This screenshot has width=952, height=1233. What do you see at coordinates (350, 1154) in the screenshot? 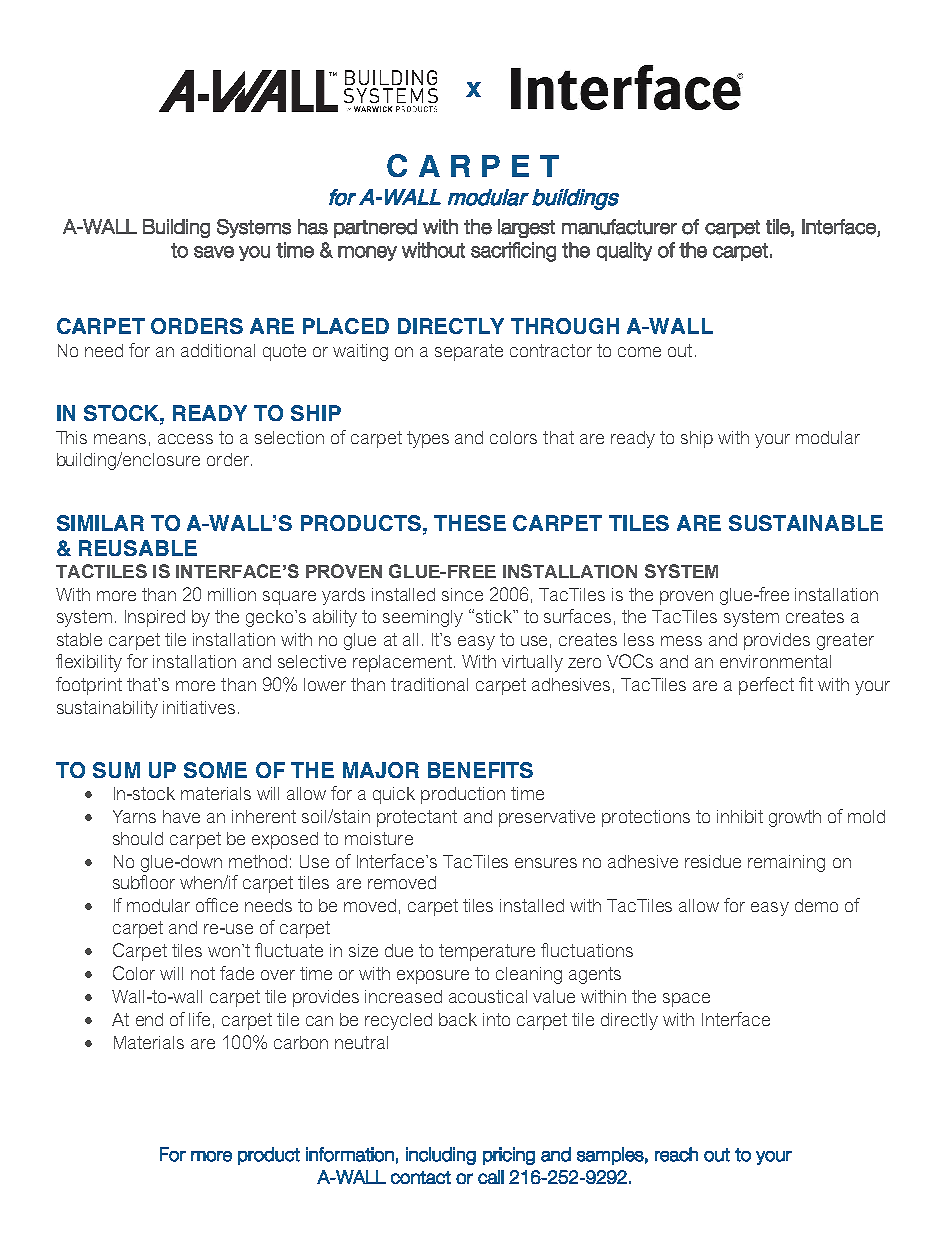
I see `information` at bounding box center [350, 1154].
